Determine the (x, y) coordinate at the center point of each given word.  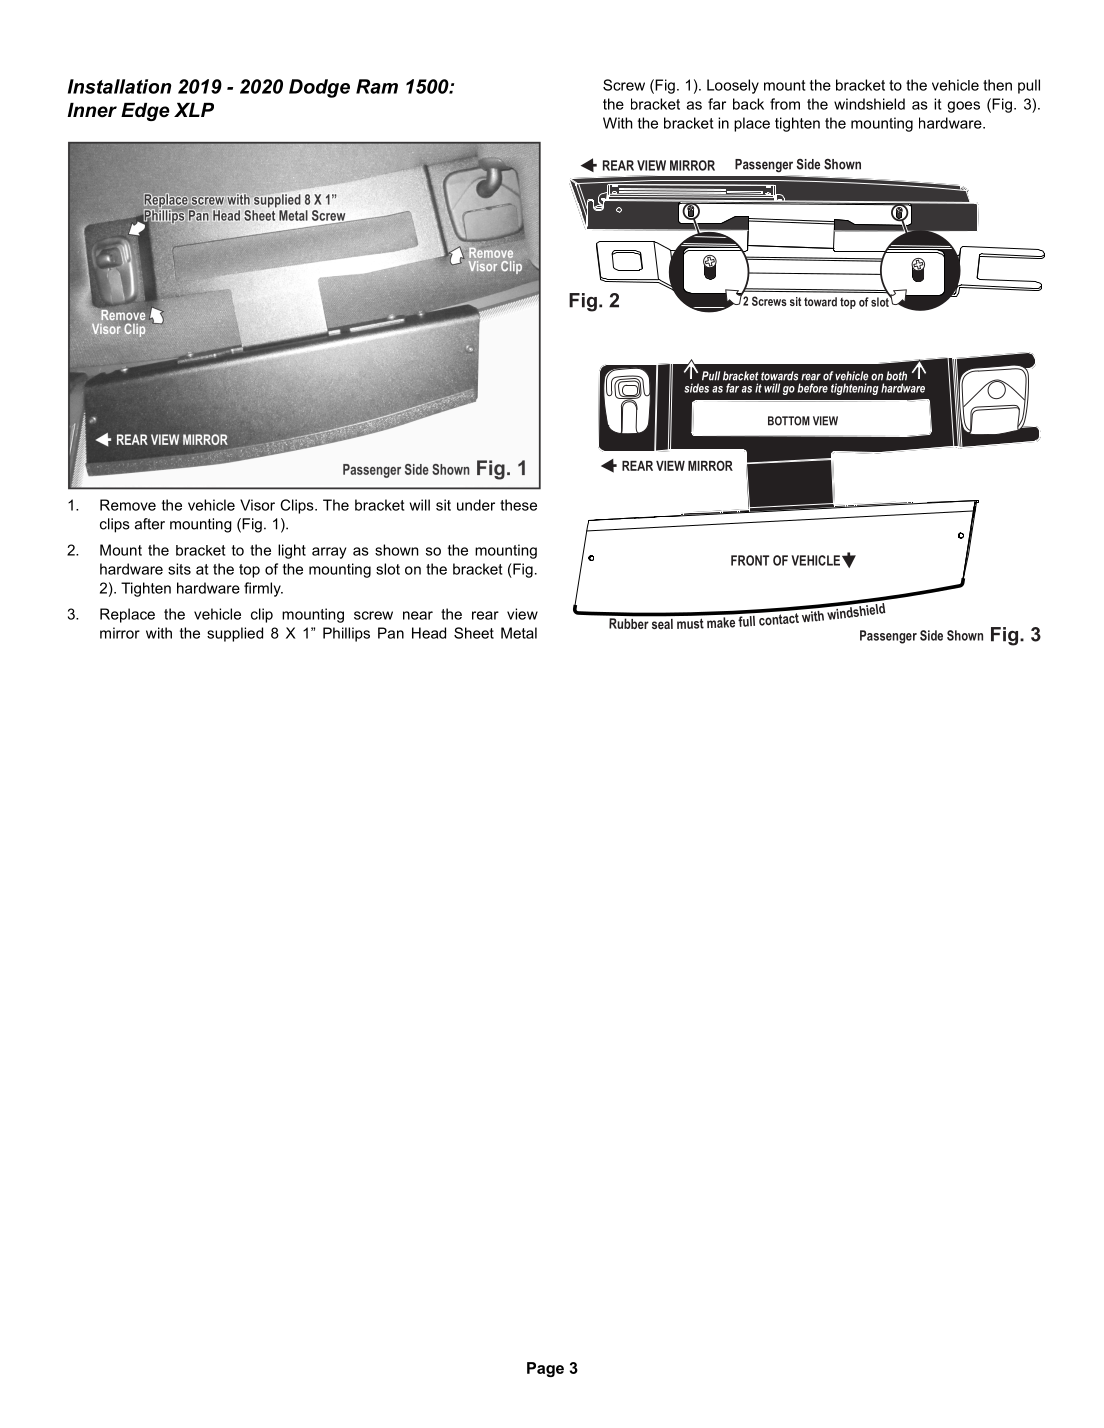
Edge (145, 112)
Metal (519, 633)
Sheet (474, 633)
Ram (377, 86)
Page (545, 1369)
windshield (869, 104)
